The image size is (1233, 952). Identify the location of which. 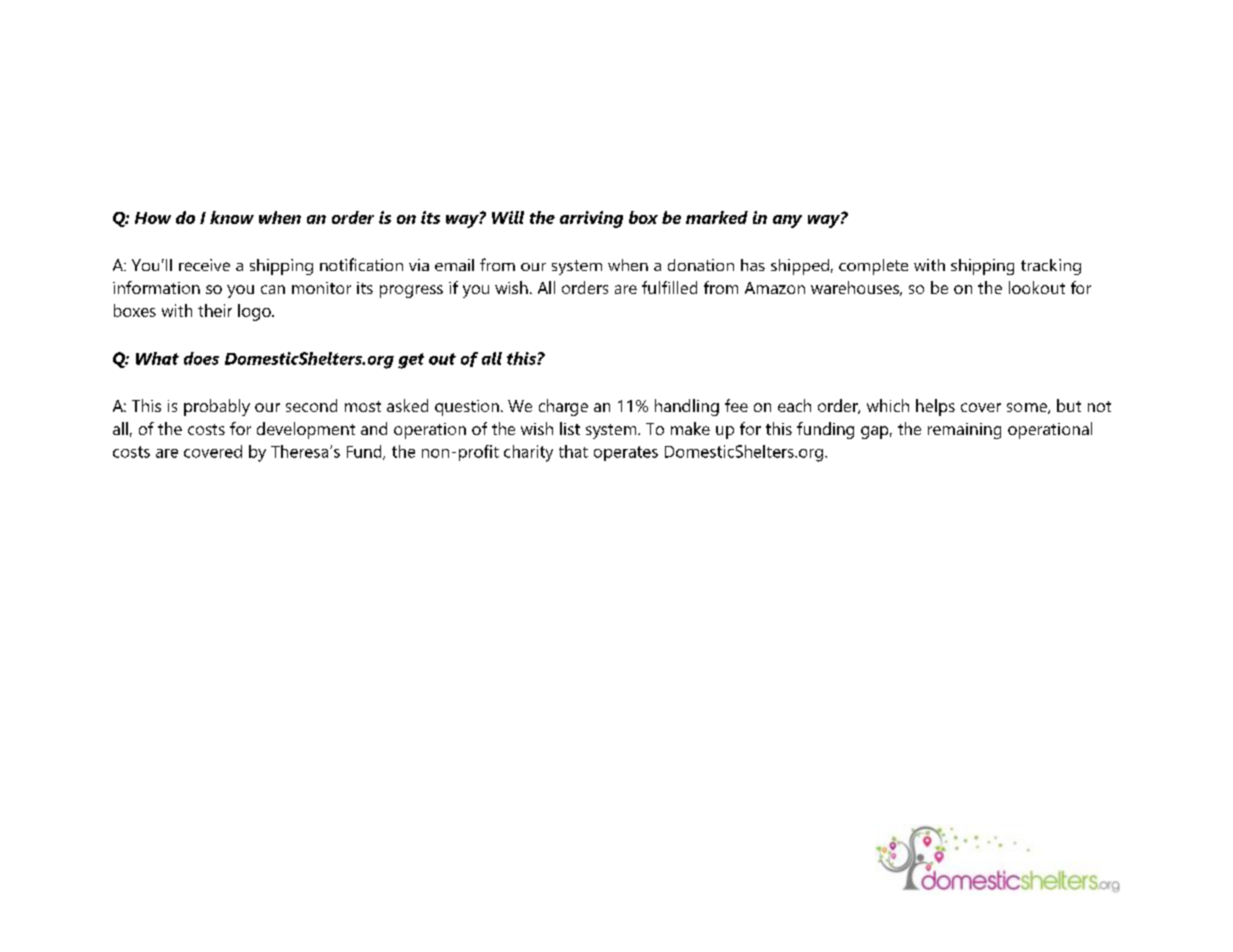
(888, 405).
